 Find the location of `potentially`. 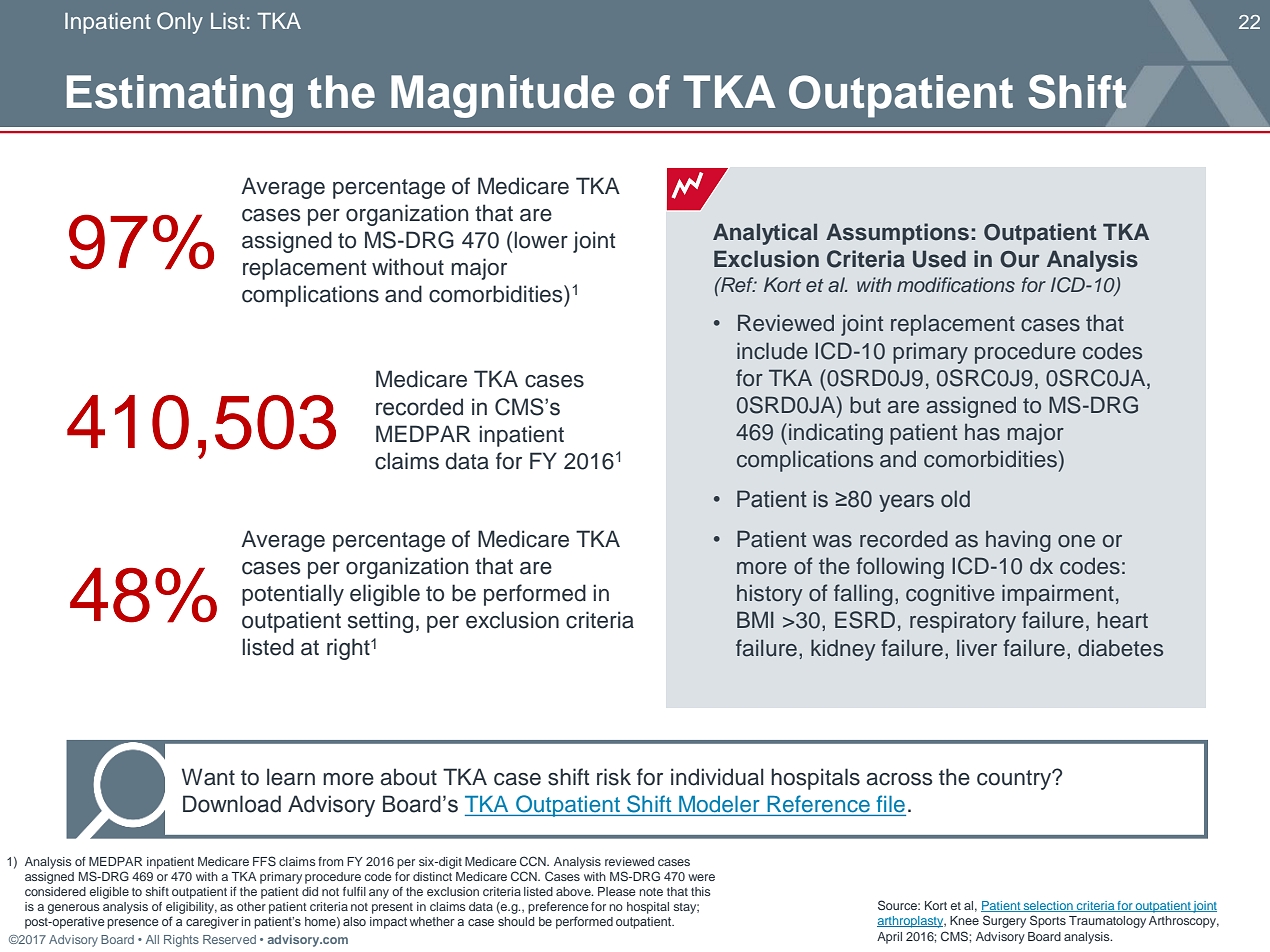

potentially is located at coordinates (293, 595).
